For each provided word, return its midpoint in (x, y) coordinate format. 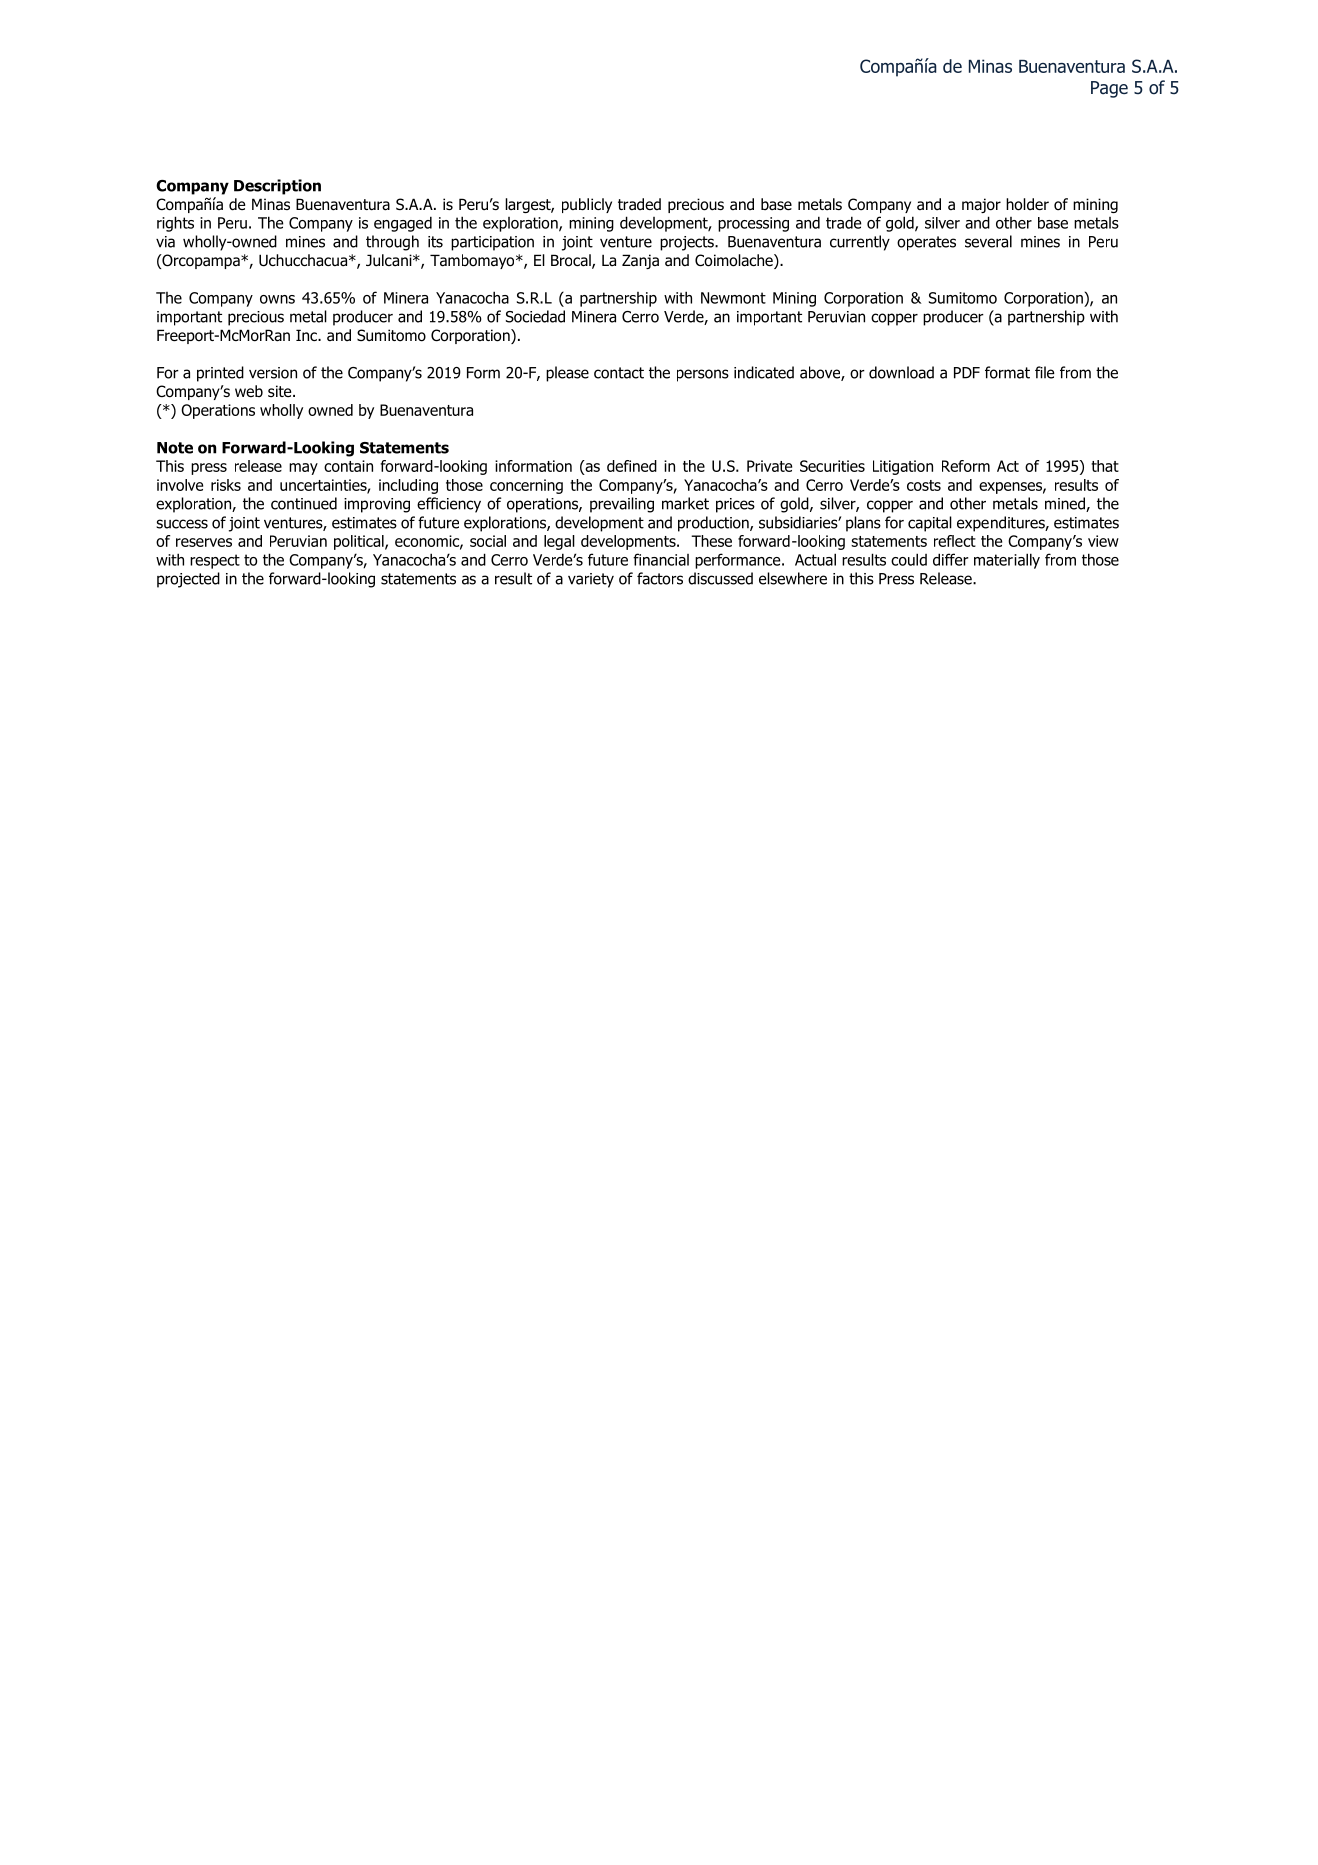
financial (661, 559)
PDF (967, 373)
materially (1007, 561)
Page (1109, 89)
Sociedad (535, 316)
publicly (587, 205)
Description (277, 187)
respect (215, 561)
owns (277, 299)
